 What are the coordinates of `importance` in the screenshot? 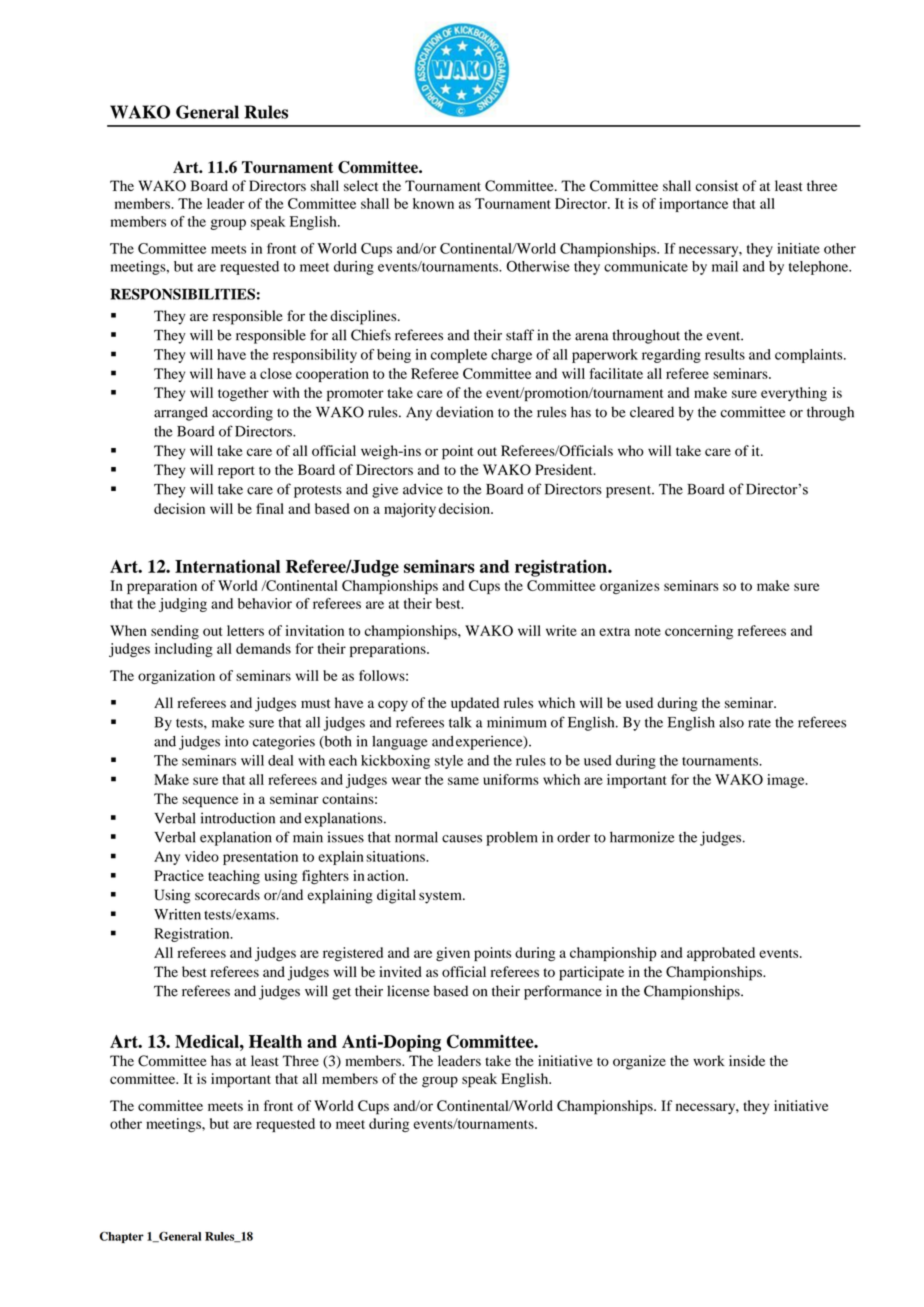 It's located at (693, 205).
